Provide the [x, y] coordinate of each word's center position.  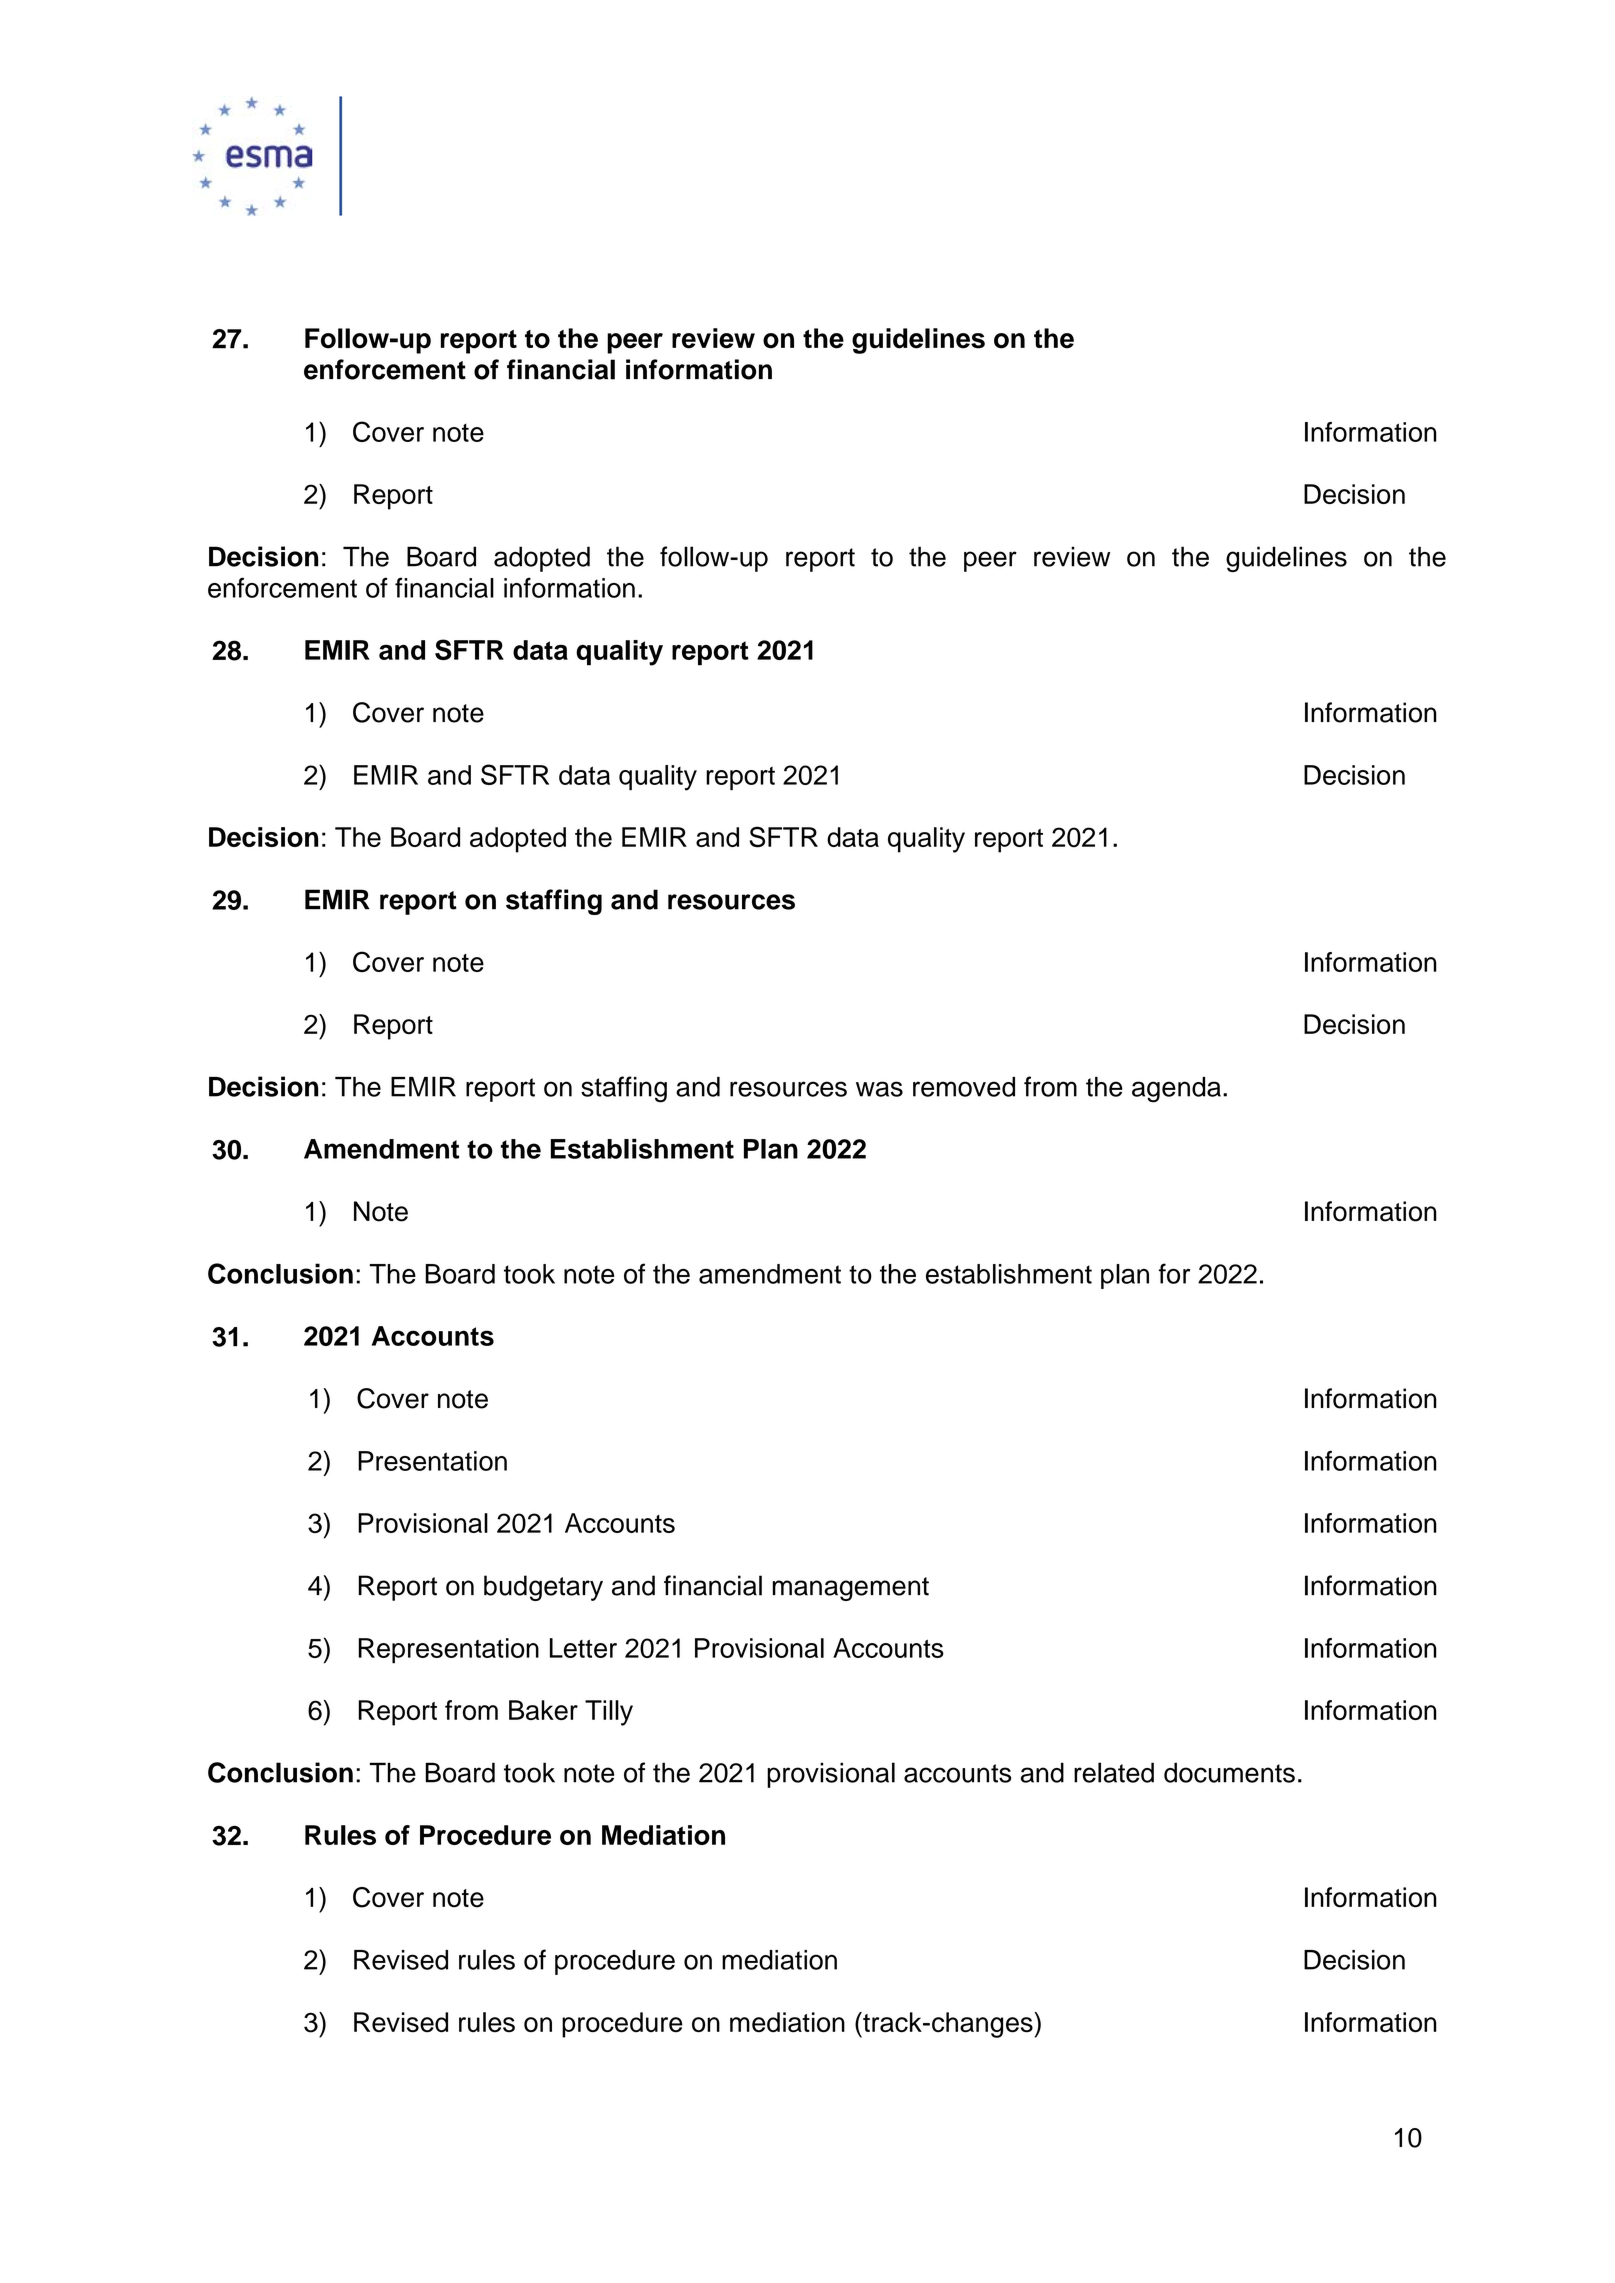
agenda [1176, 1090]
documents [1229, 1772]
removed [964, 1087]
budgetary [543, 1588]
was [879, 1089]
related [1114, 1772]
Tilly [609, 1713]
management [851, 1589]
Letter [583, 1648]
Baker [543, 1710]
